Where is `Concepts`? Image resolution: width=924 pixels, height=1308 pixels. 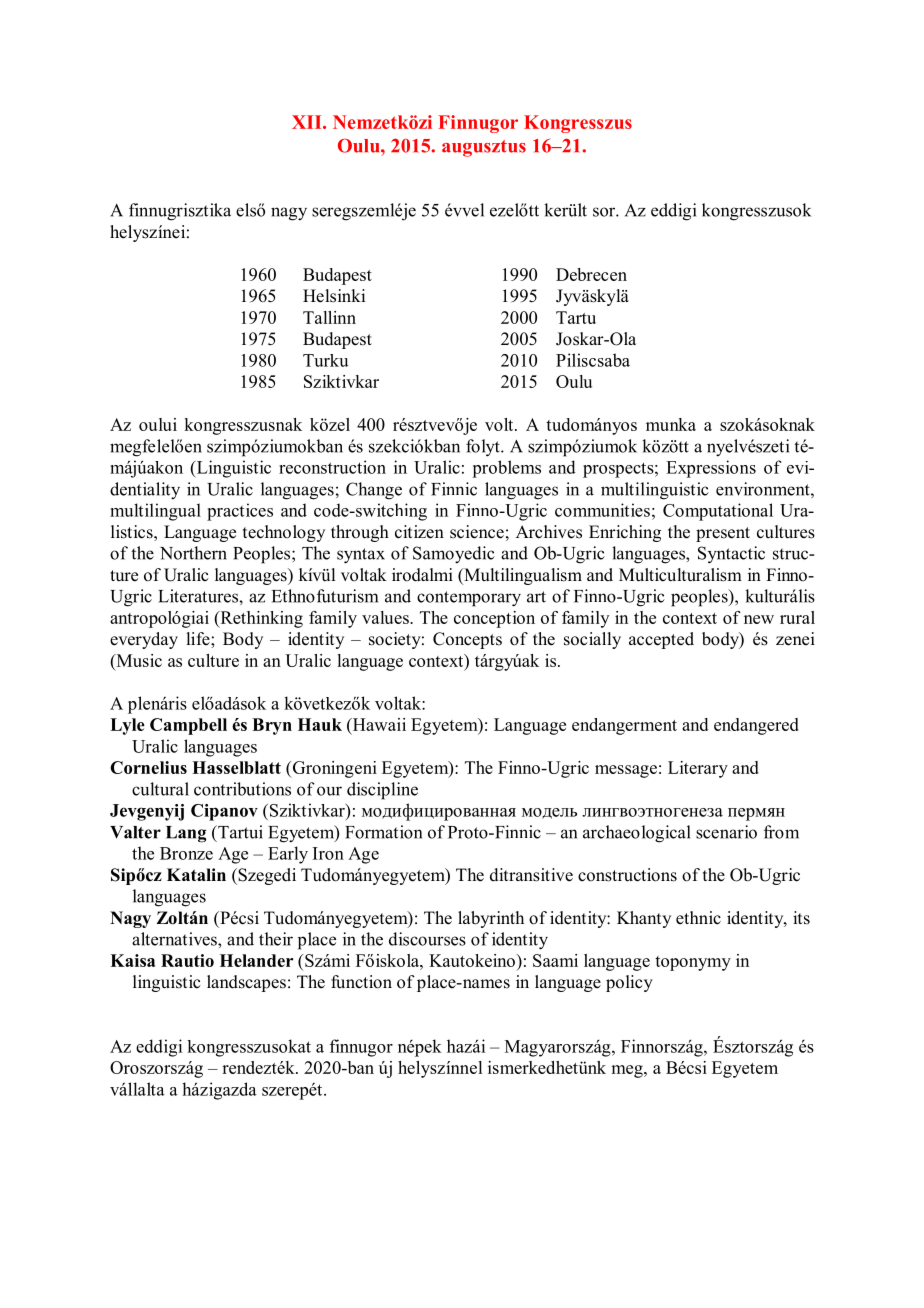
Concepts is located at coordinates (467, 640).
